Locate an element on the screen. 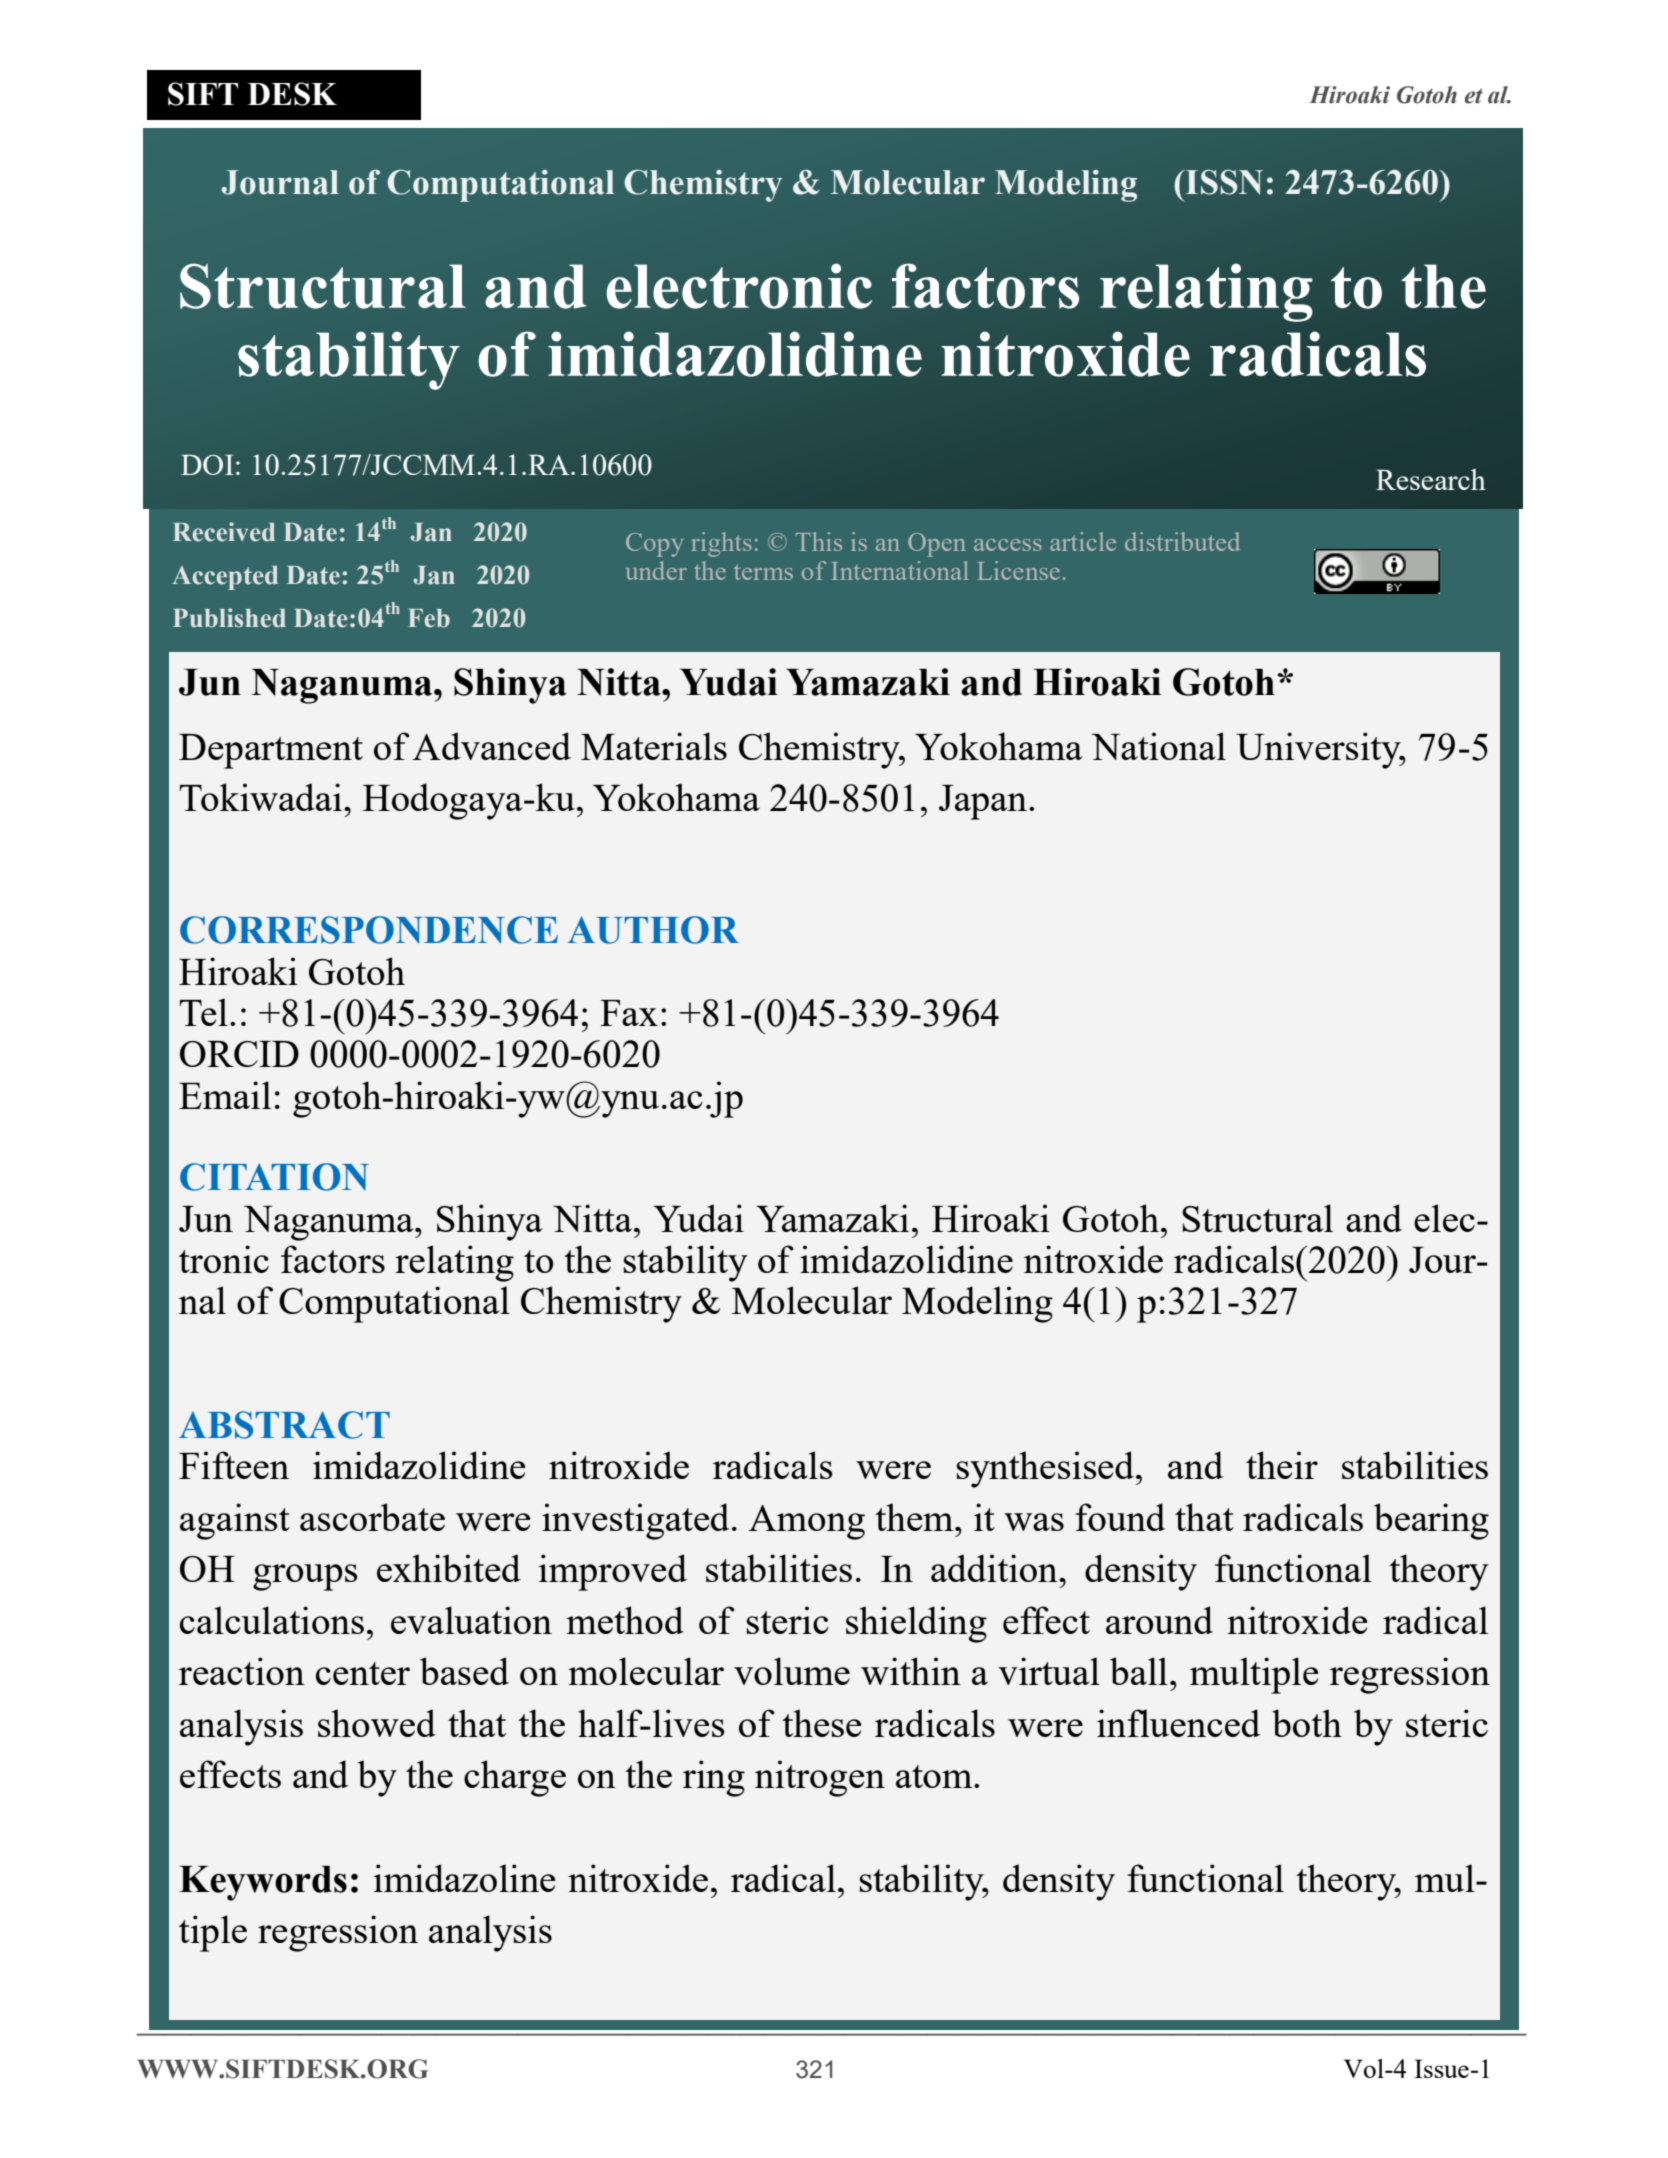  AUTHOR is located at coordinates (653, 930).
